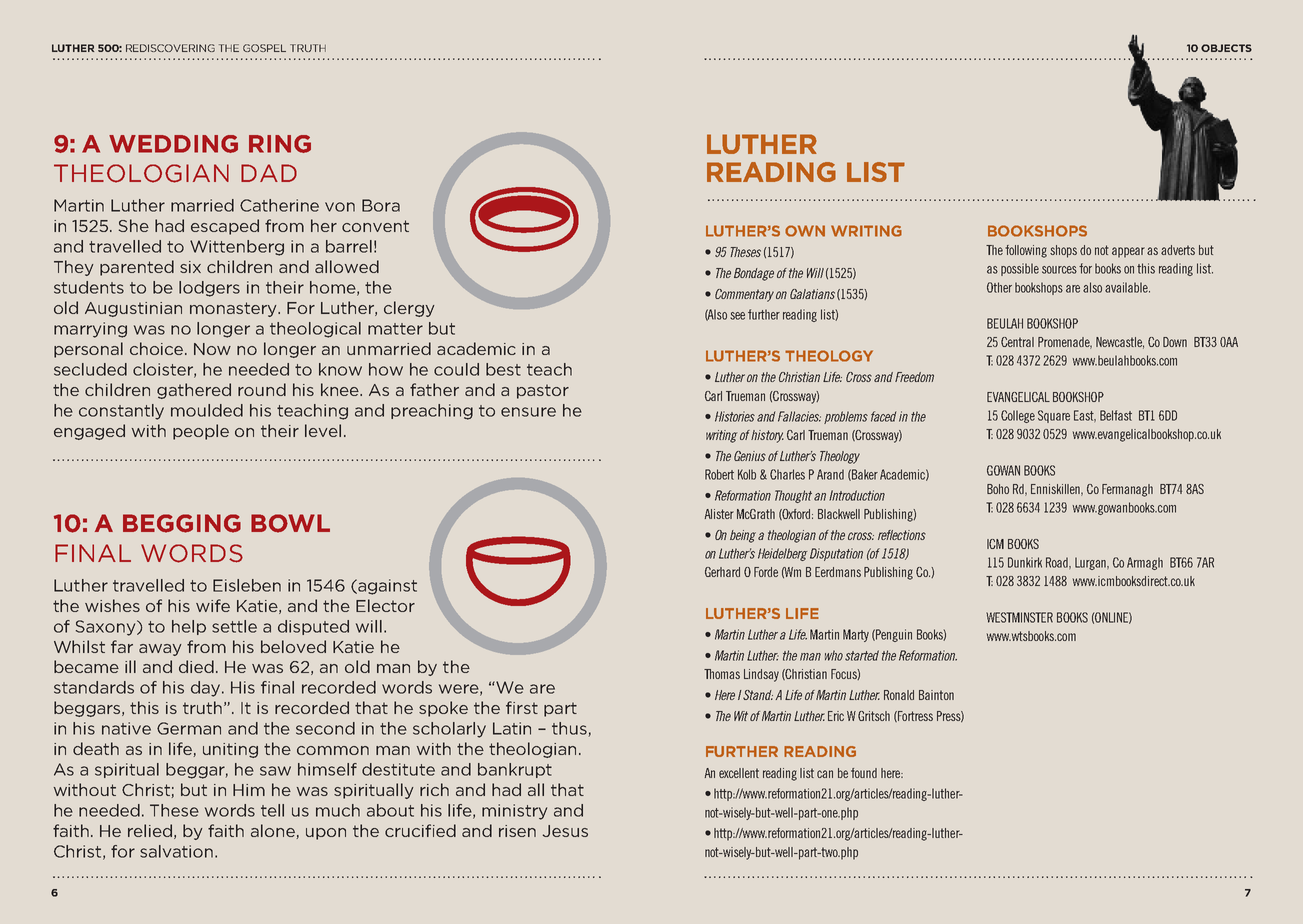 The width and height of the screenshot is (1303, 924). What do you see at coordinates (1120, 343) in the screenshot?
I see `Newcastle` at bounding box center [1120, 343].
